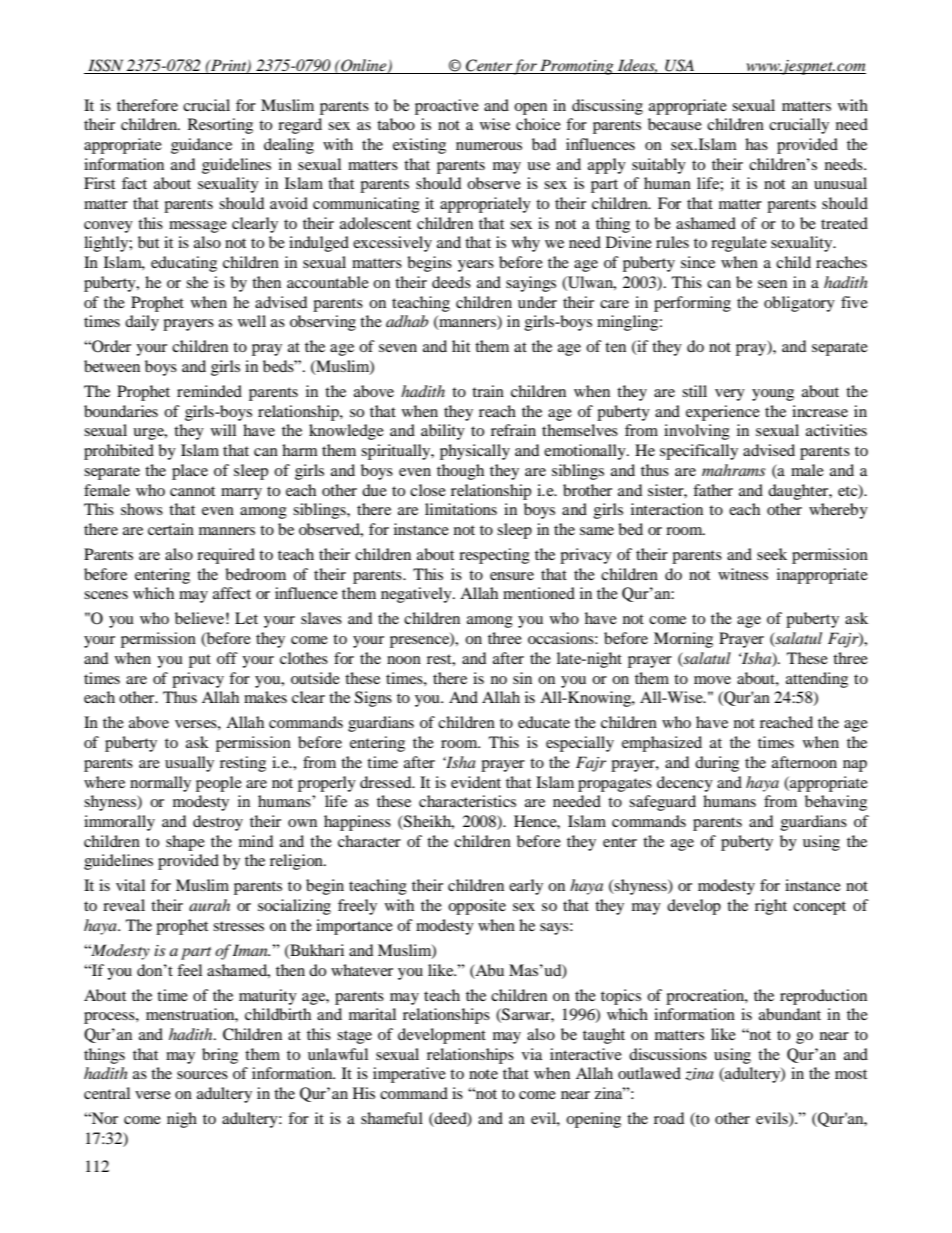  What do you see at coordinates (512, 576) in the screenshot?
I see `ensure` at bounding box center [512, 576].
